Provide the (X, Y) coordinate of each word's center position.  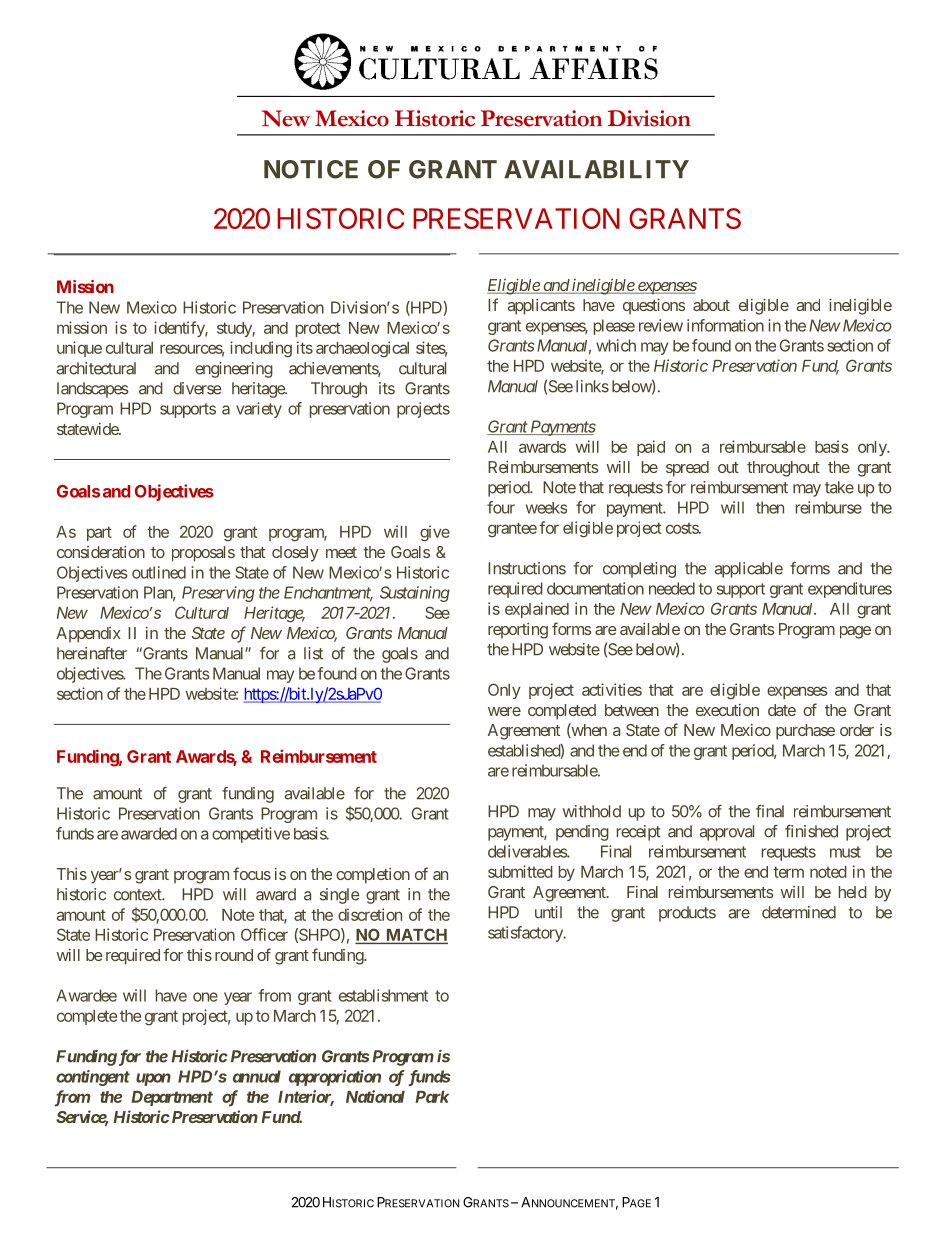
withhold (592, 811)
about (711, 305)
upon (153, 1079)
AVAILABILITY (596, 169)
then (770, 507)
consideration (101, 552)
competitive (251, 835)
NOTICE (311, 169)
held (853, 892)
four (501, 507)
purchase (805, 732)
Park (432, 1097)
